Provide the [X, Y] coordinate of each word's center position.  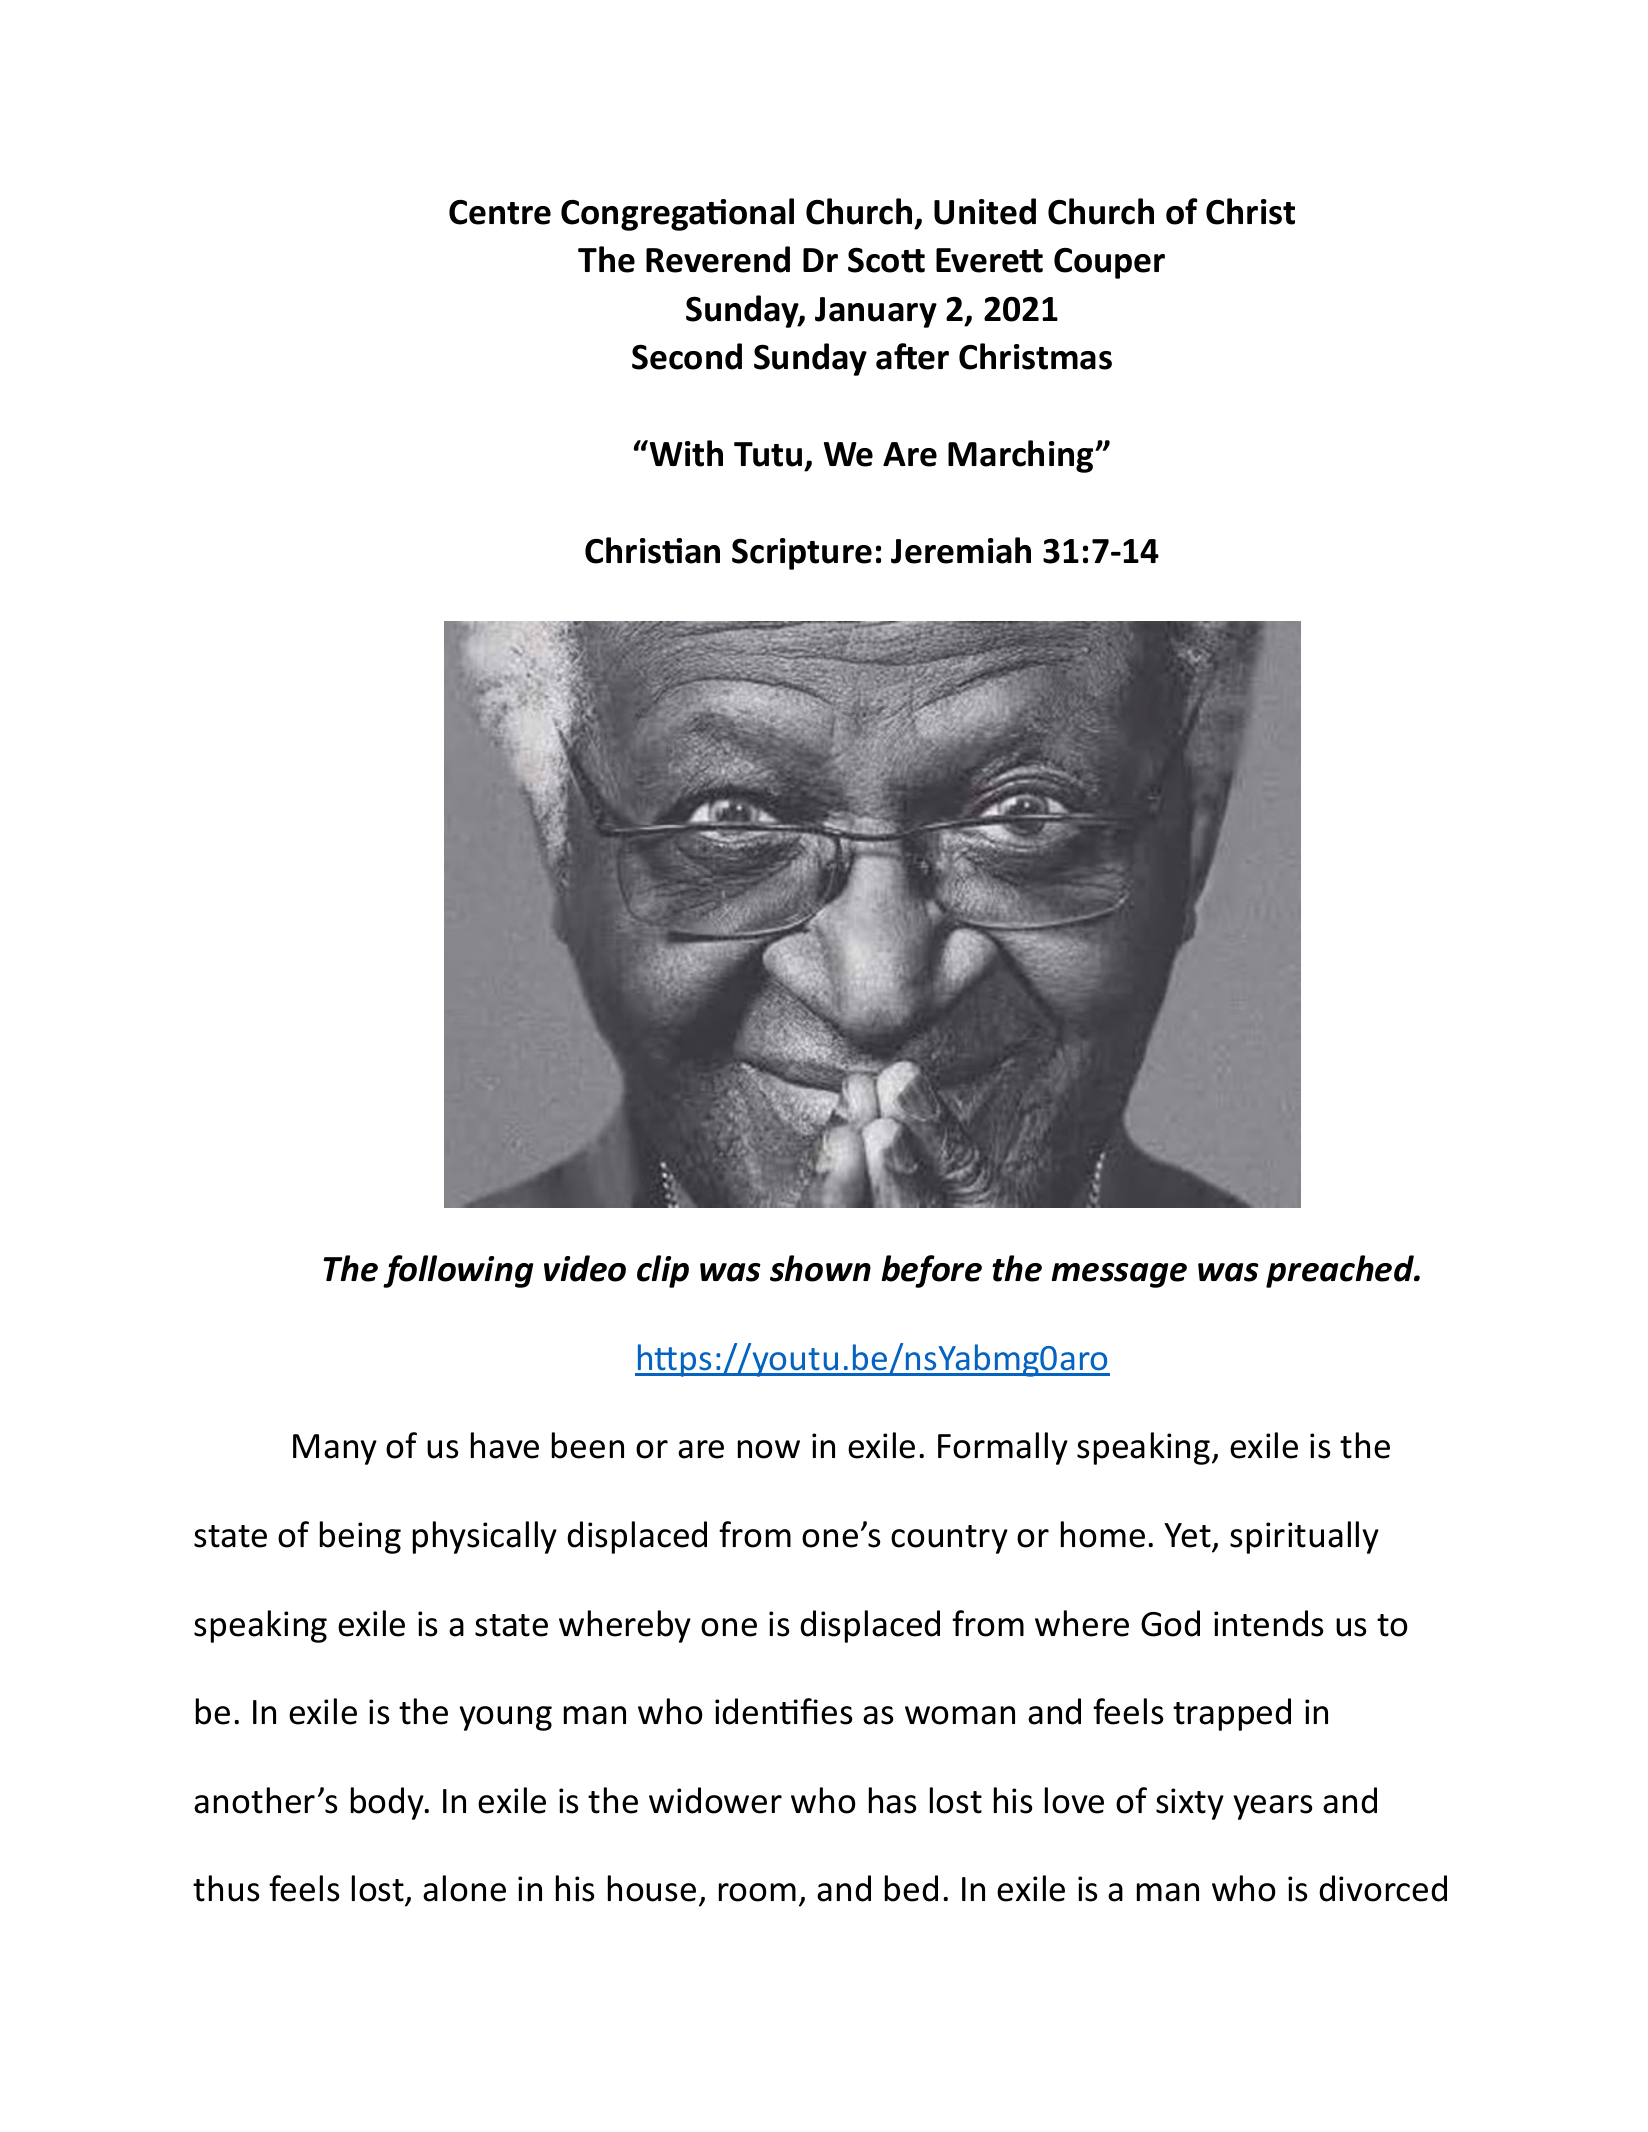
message [1119, 1275]
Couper [1109, 263]
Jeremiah [961, 550]
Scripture [802, 554]
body [388, 1803]
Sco [875, 260]
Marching [1022, 456]
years [1272, 1807]
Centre [500, 212]
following [458, 1271]
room [757, 1892]
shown [820, 1268]
